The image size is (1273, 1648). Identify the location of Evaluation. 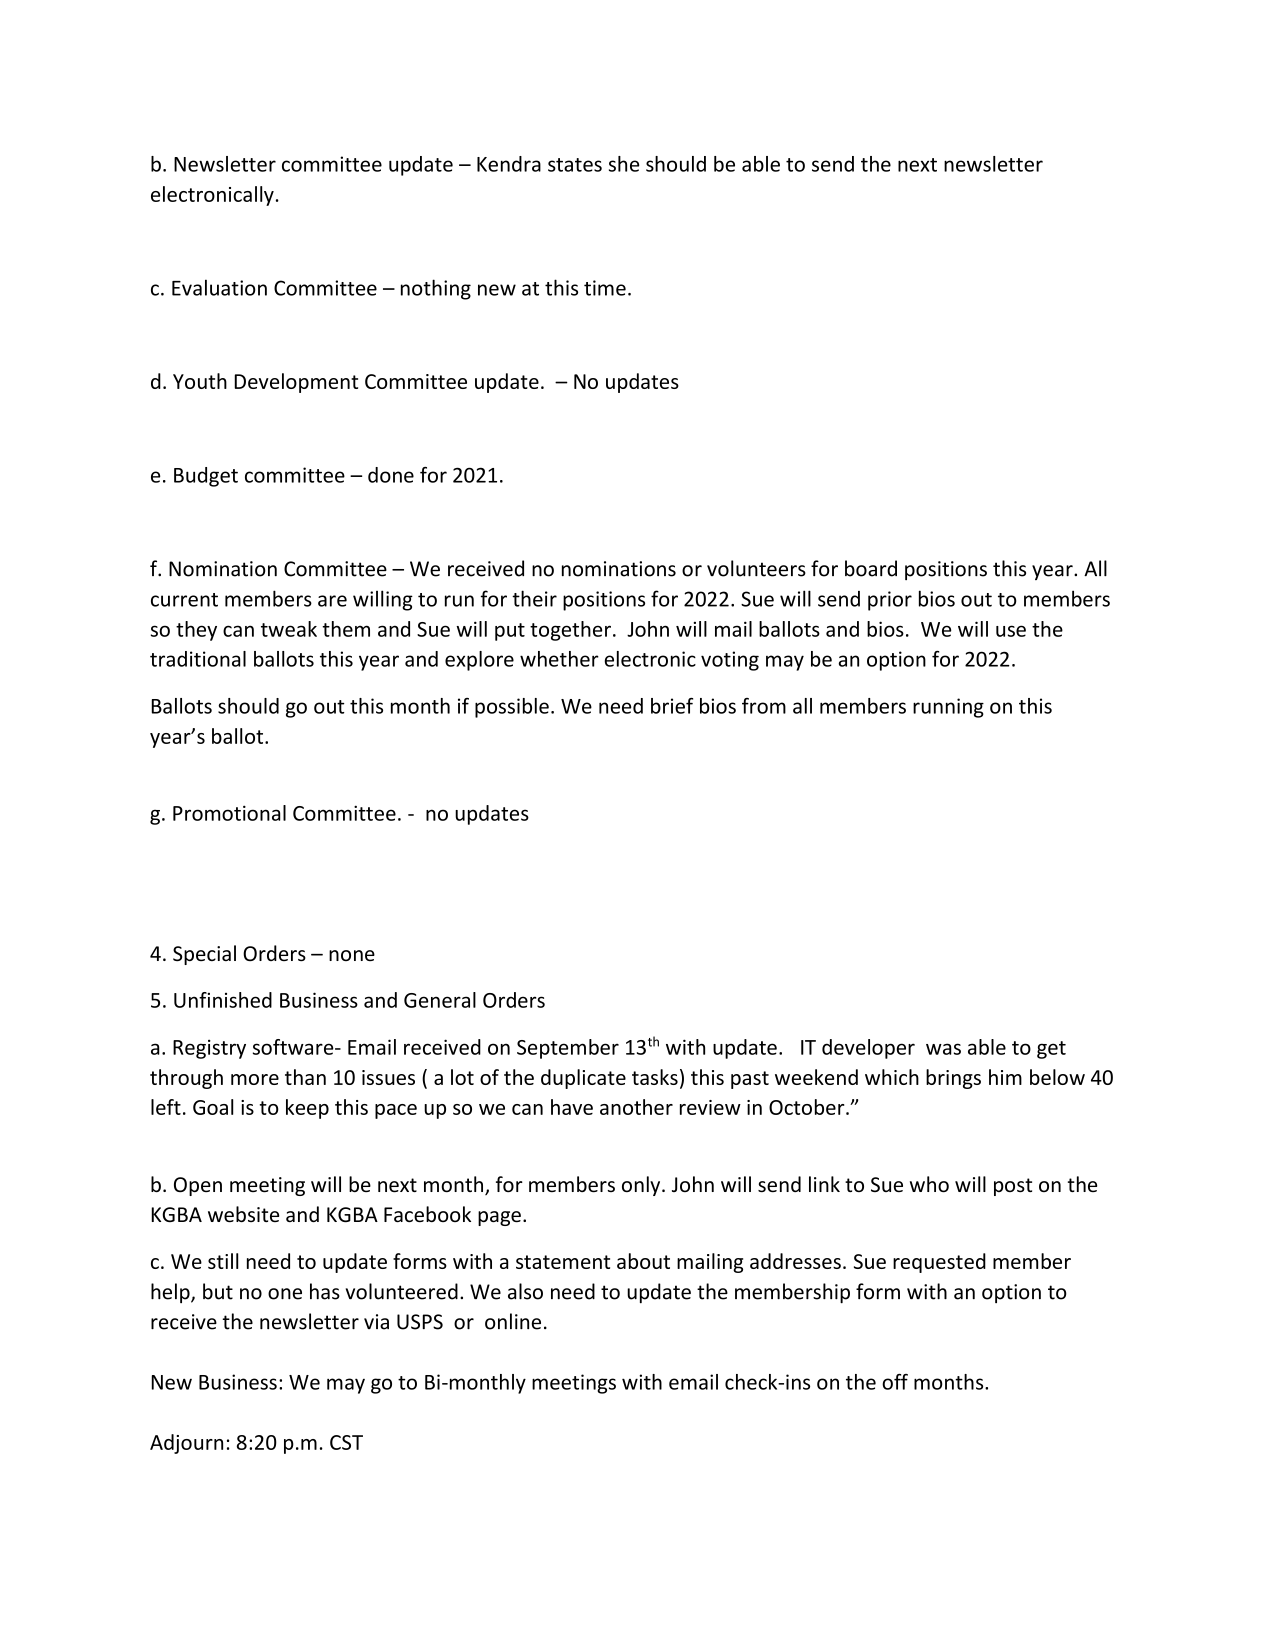
(219, 287).
